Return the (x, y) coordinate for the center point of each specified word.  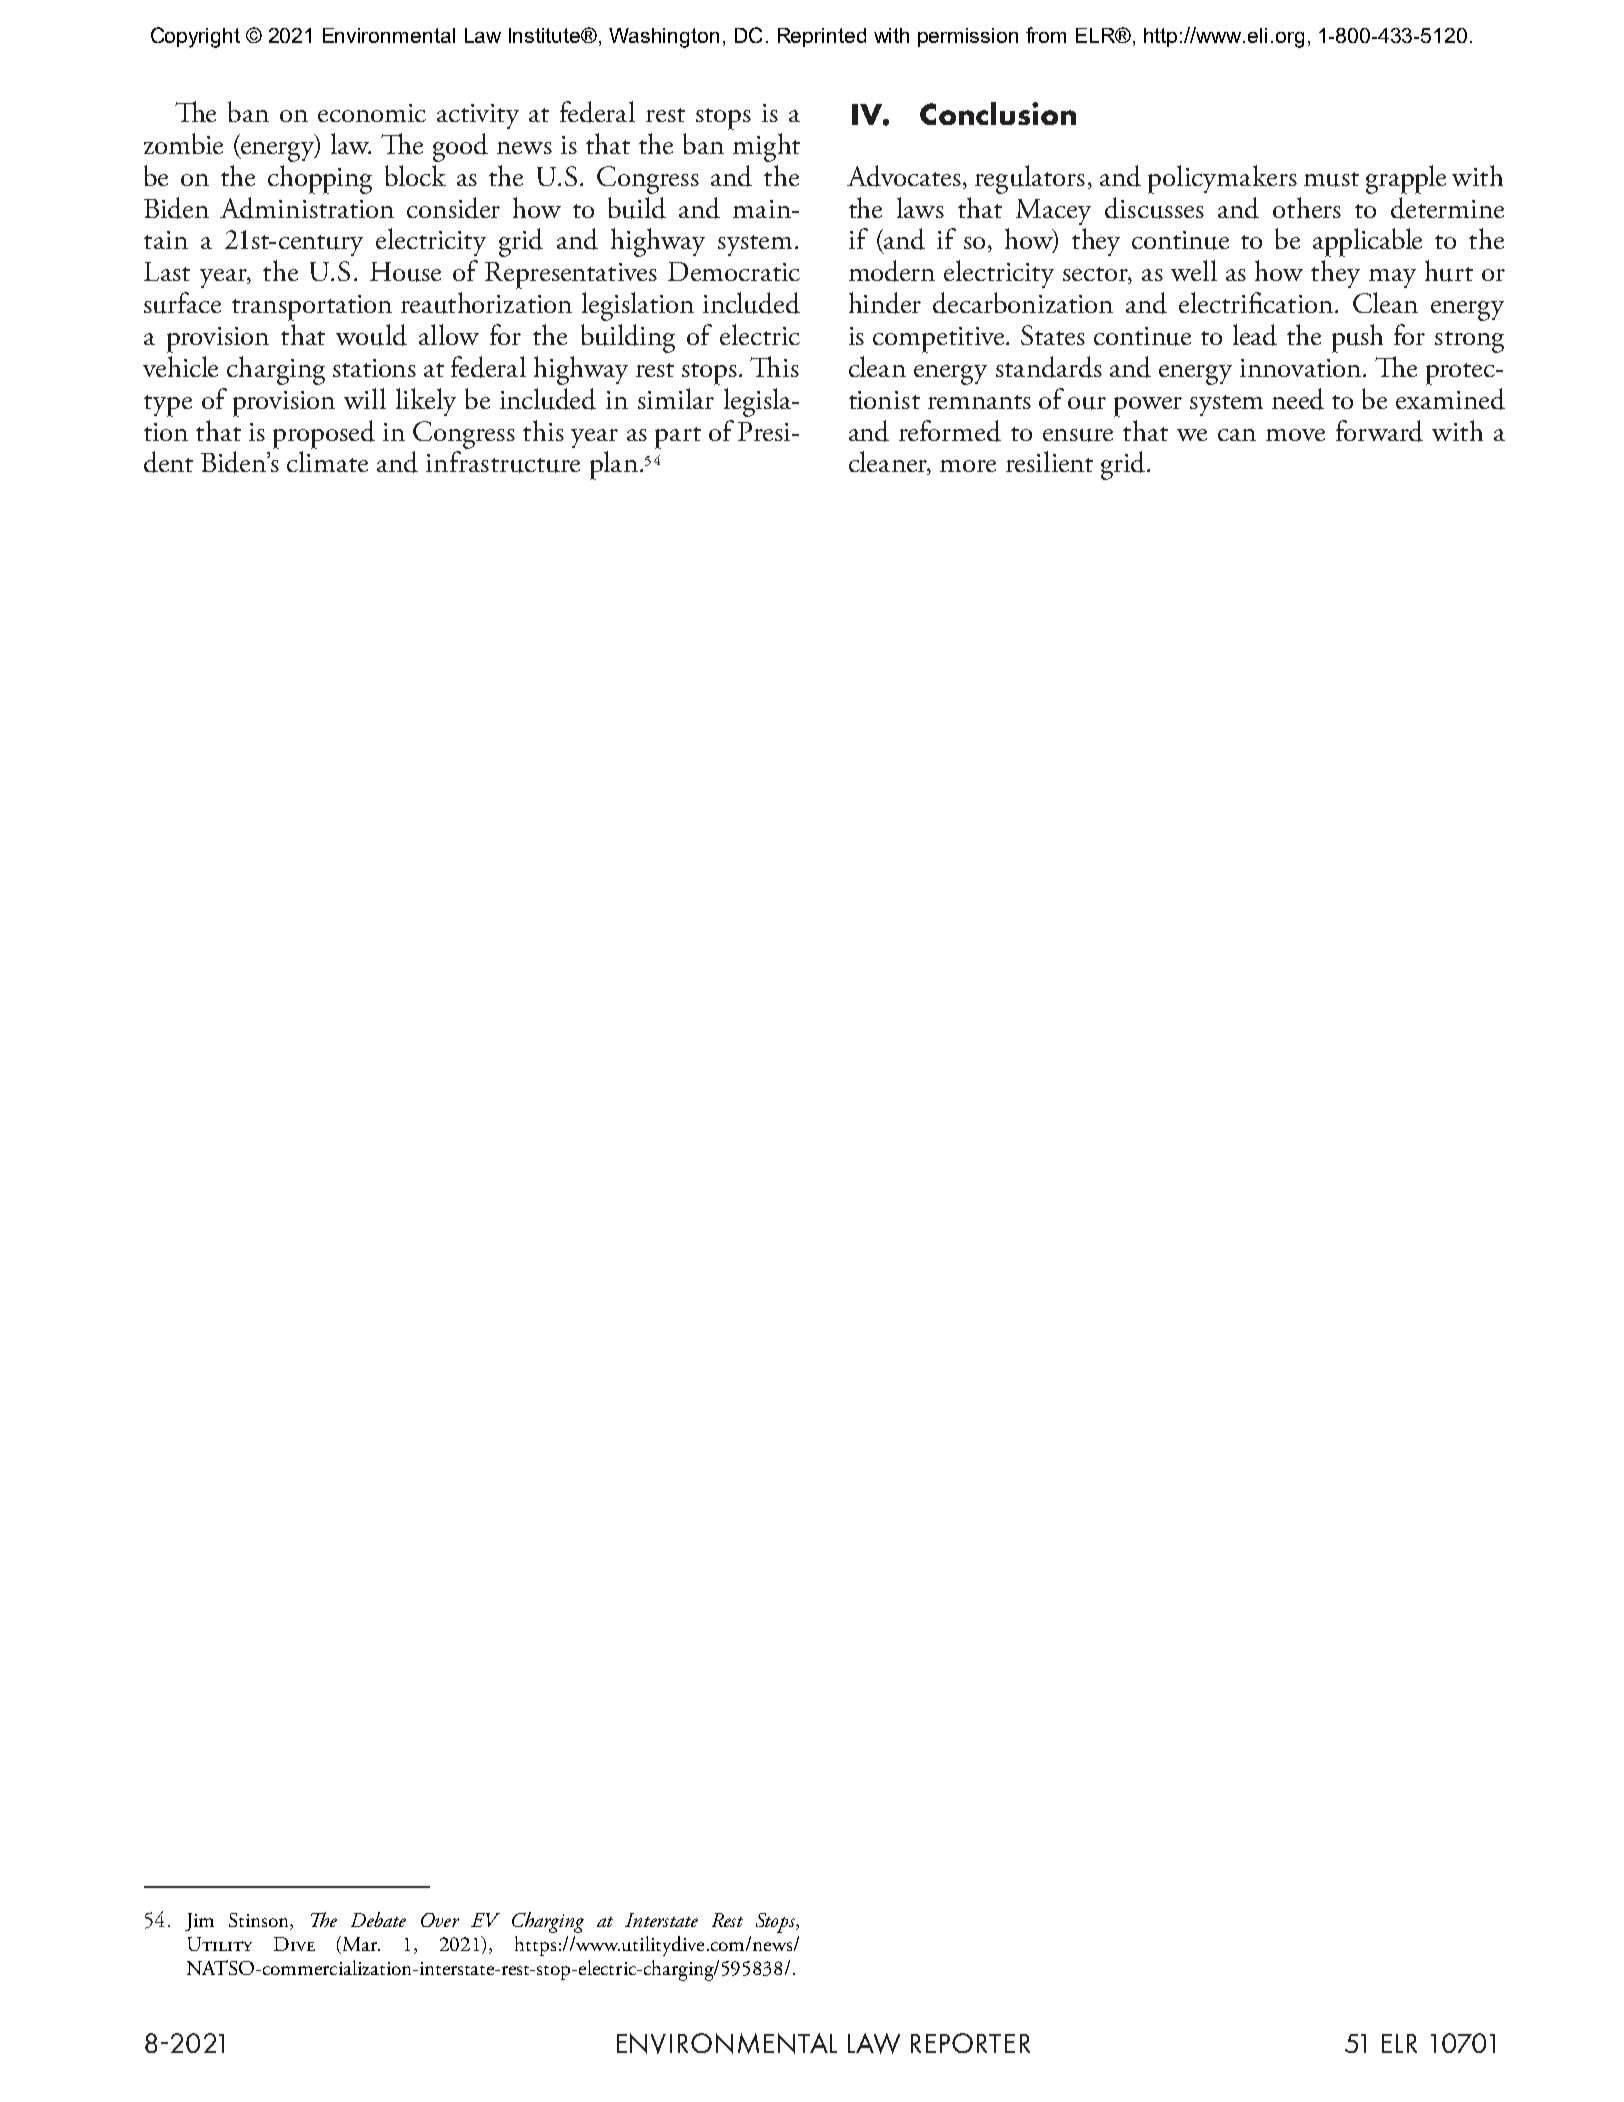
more (968, 466)
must (1331, 179)
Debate (378, 1919)
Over (440, 1920)
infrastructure (503, 462)
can (1237, 435)
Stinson (260, 1921)
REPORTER (970, 2043)
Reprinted (822, 37)
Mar (361, 1944)
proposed (324, 434)
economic (372, 113)
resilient (1049, 461)
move (1295, 435)
